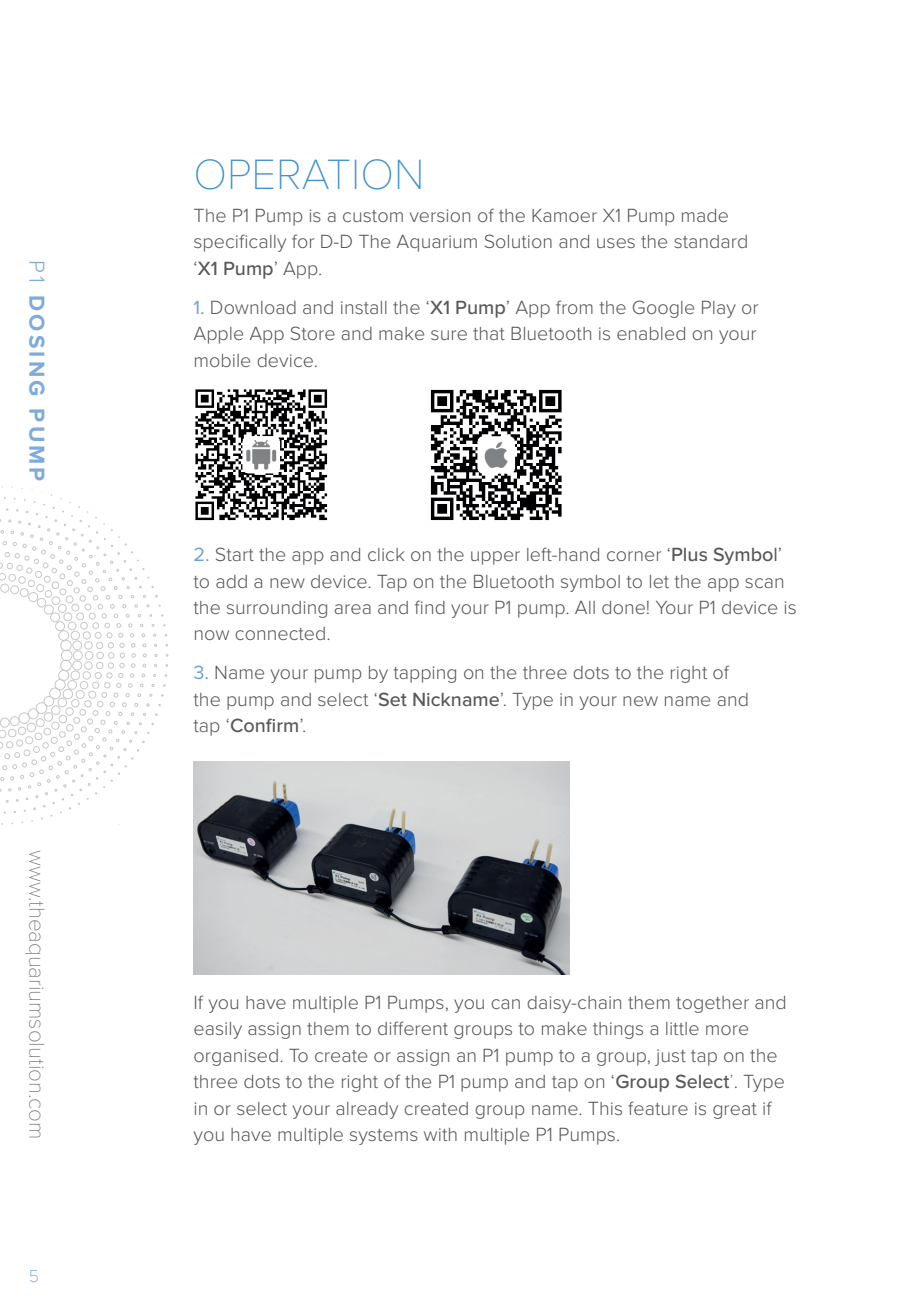 The height and width of the document is (1311, 924). Describe the element at coordinates (308, 174) in the document. I see `OPERATION` at that location.
